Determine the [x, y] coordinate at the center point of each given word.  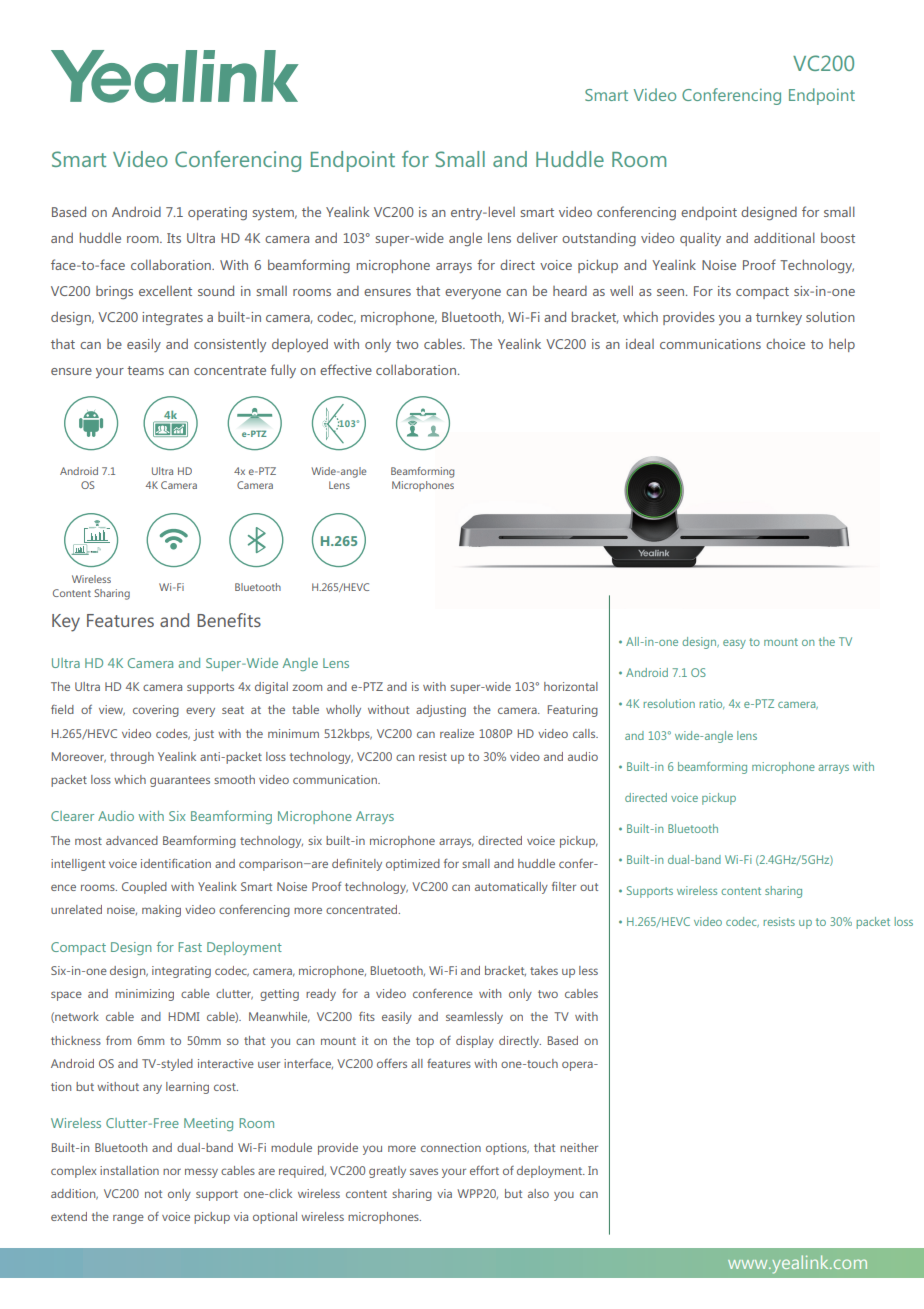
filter [564, 886]
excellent [165, 290]
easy [734, 644]
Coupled [144, 888]
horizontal [571, 686]
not [153, 1194]
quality [700, 239]
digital [271, 688]
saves [424, 1171]
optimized [413, 865]
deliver [537, 237]
